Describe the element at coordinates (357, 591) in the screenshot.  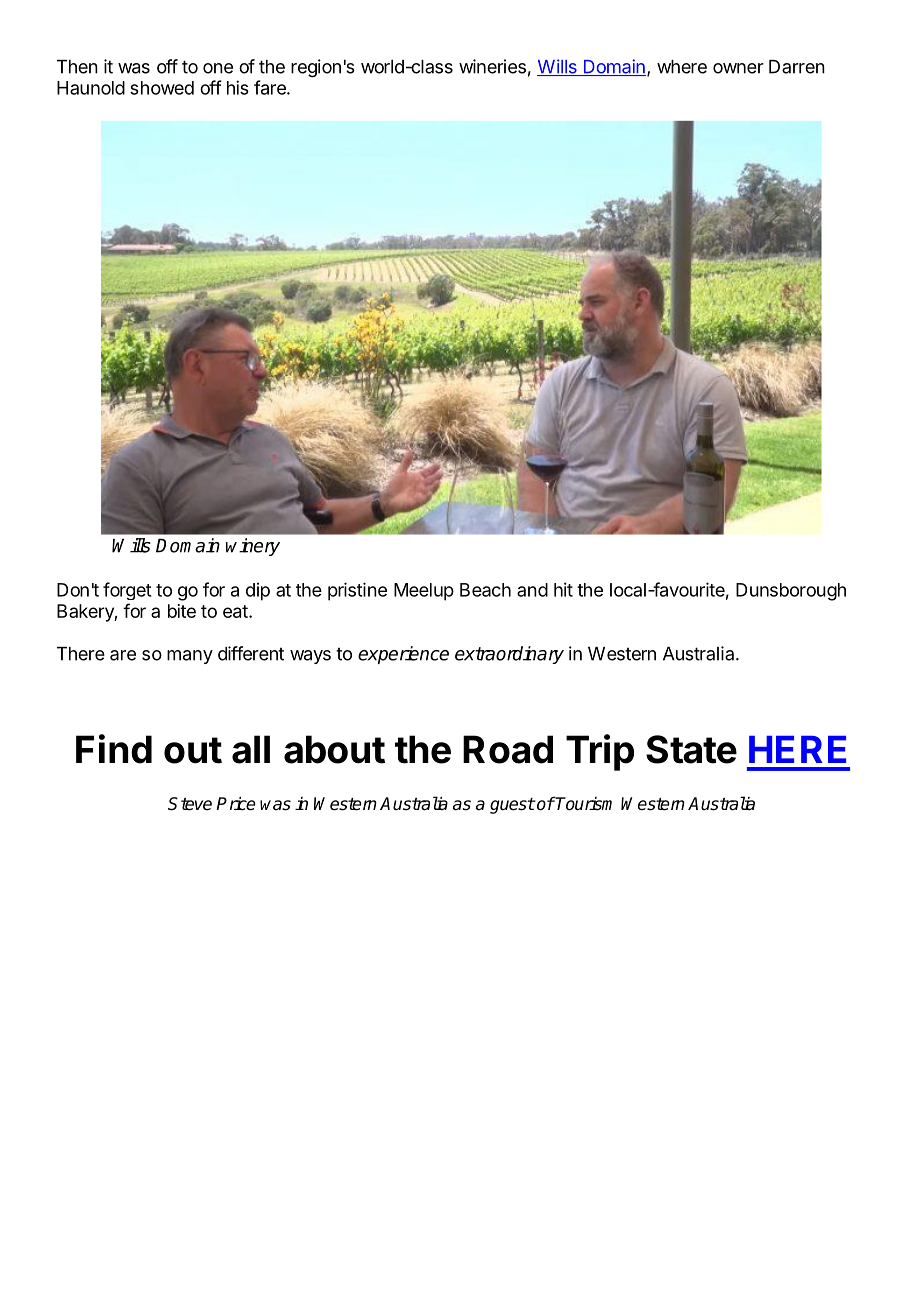
I see `pristine` at that location.
